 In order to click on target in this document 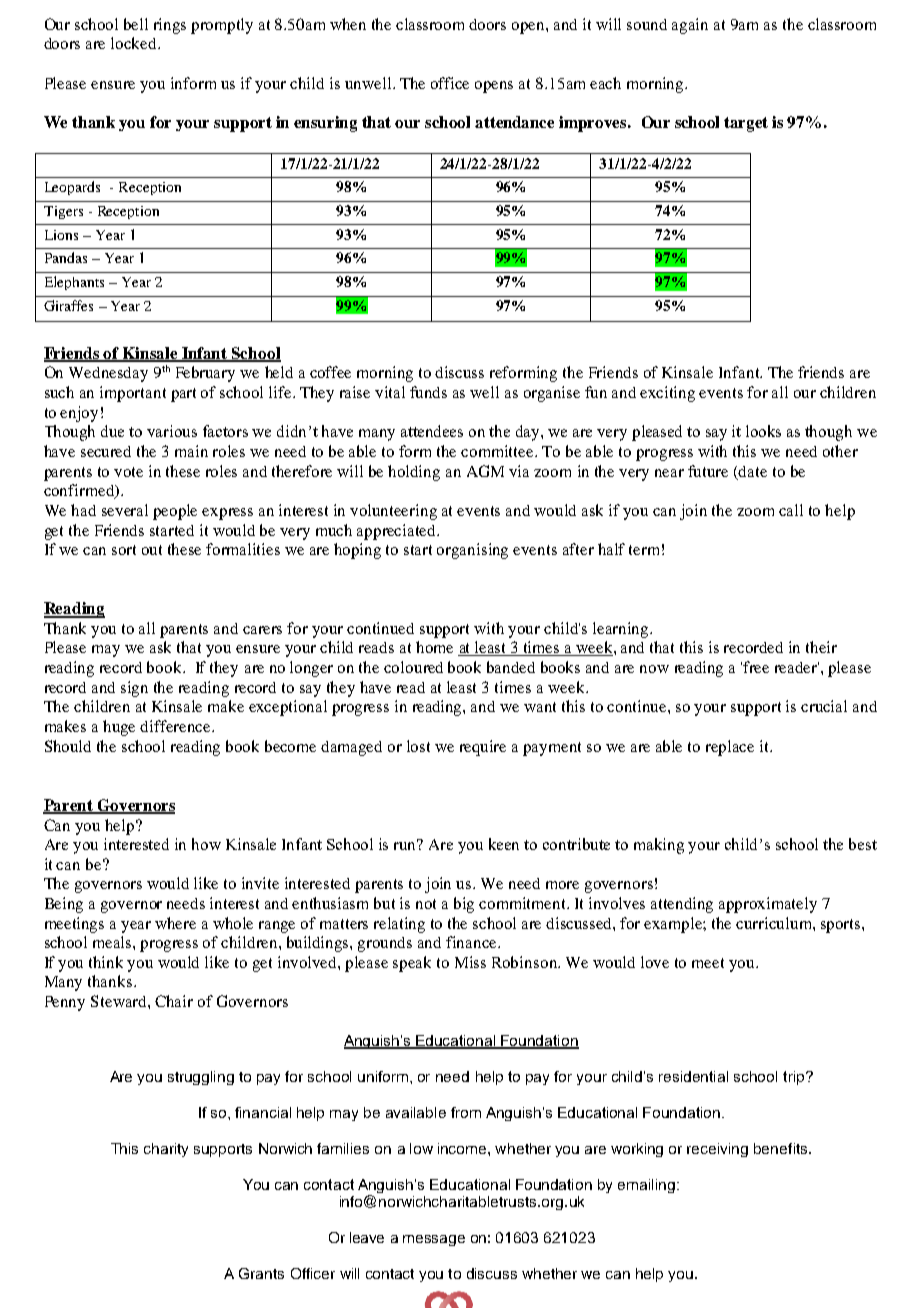, I will do `click(746, 124)`.
